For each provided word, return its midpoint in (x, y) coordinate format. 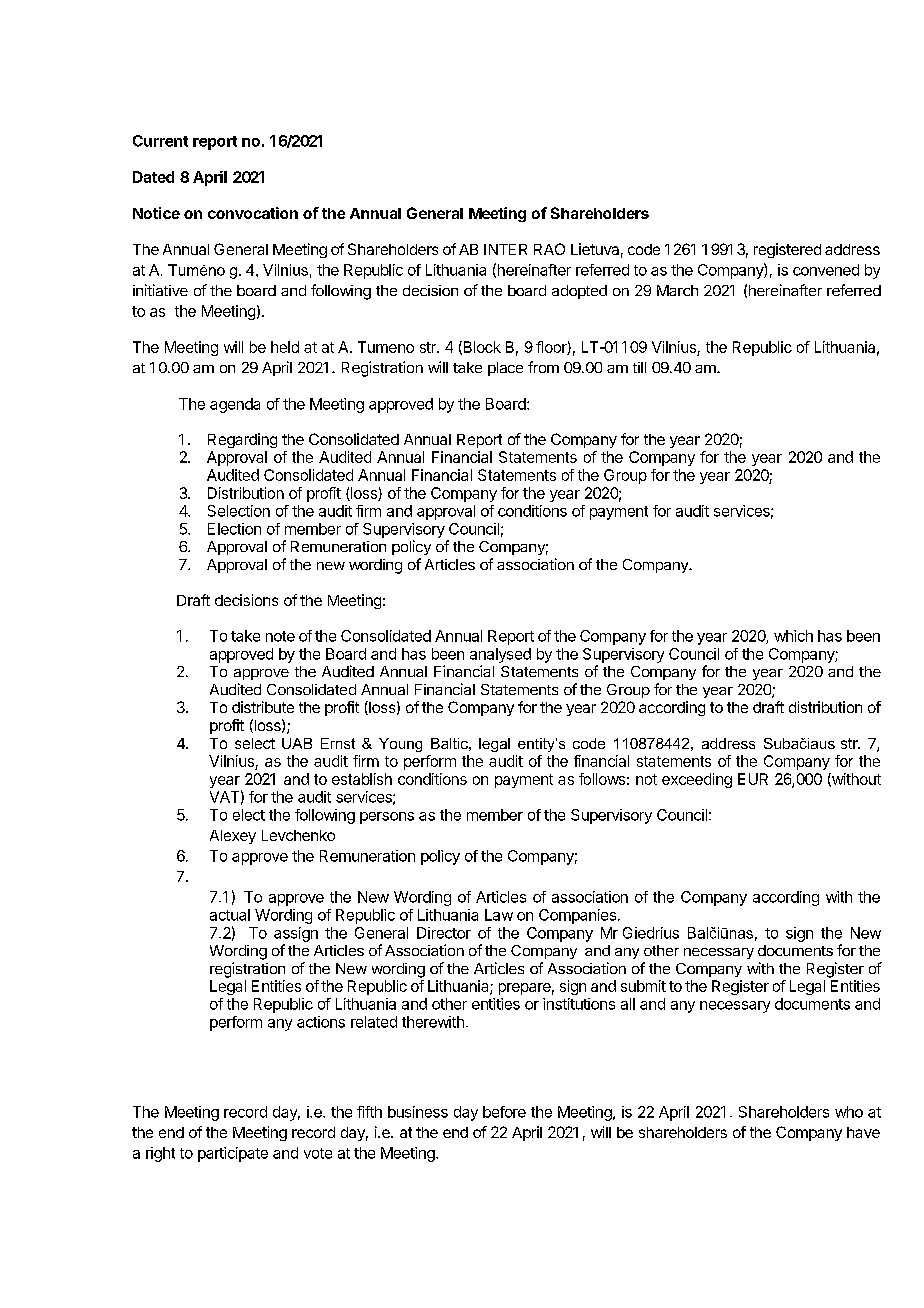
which (793, 636)
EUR (753, 779)
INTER (505, 249)
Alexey (233, 837)
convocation (253, 213)
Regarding (242, 440)
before (504, 1112)
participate (233, 1154)
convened (826, 270)
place (505, 369)
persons (387, 818)
